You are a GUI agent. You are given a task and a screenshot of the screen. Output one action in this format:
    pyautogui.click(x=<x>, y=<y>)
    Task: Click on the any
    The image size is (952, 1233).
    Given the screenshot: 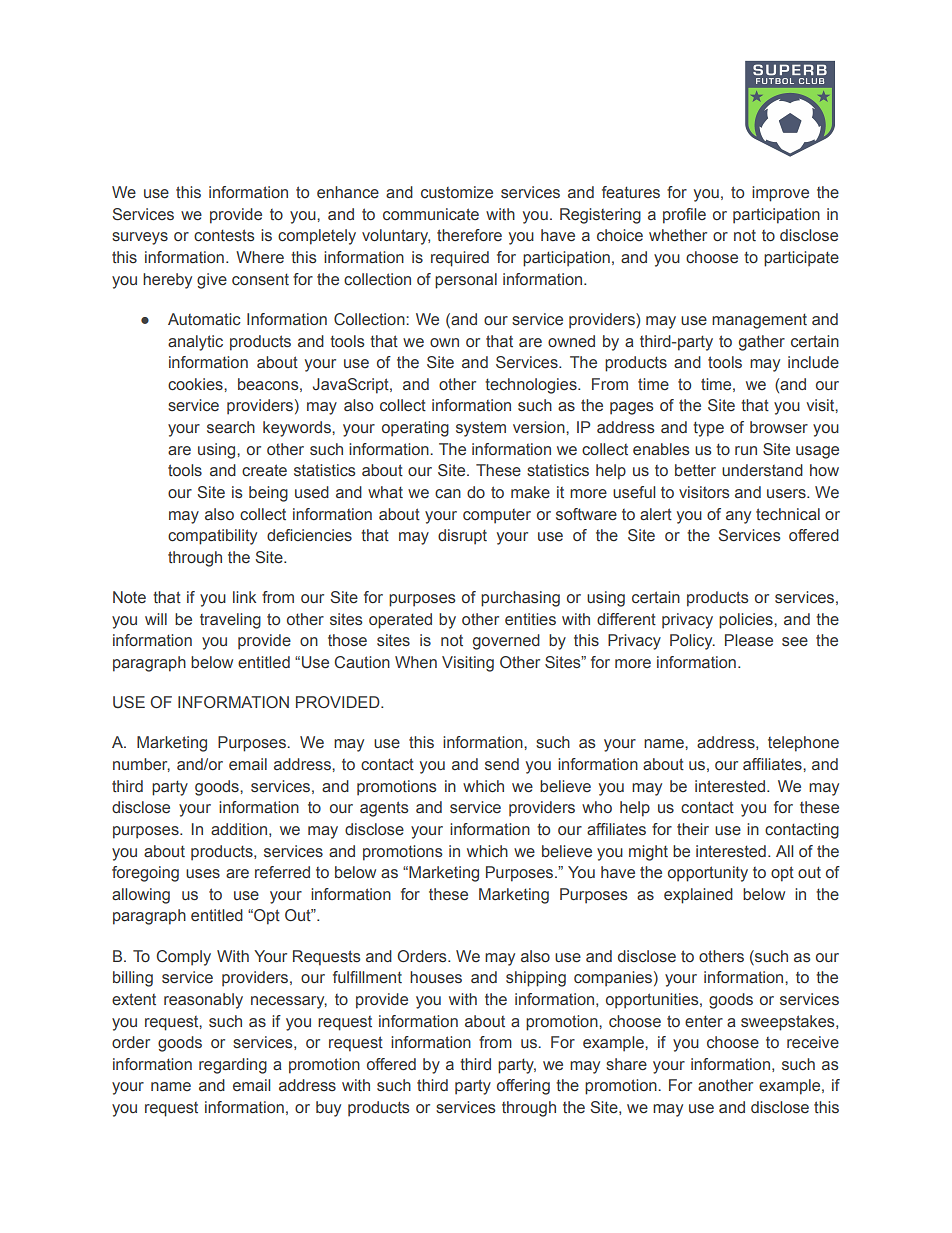 What is the action you would take?
    pyautogui.click(x=738, y=517)
